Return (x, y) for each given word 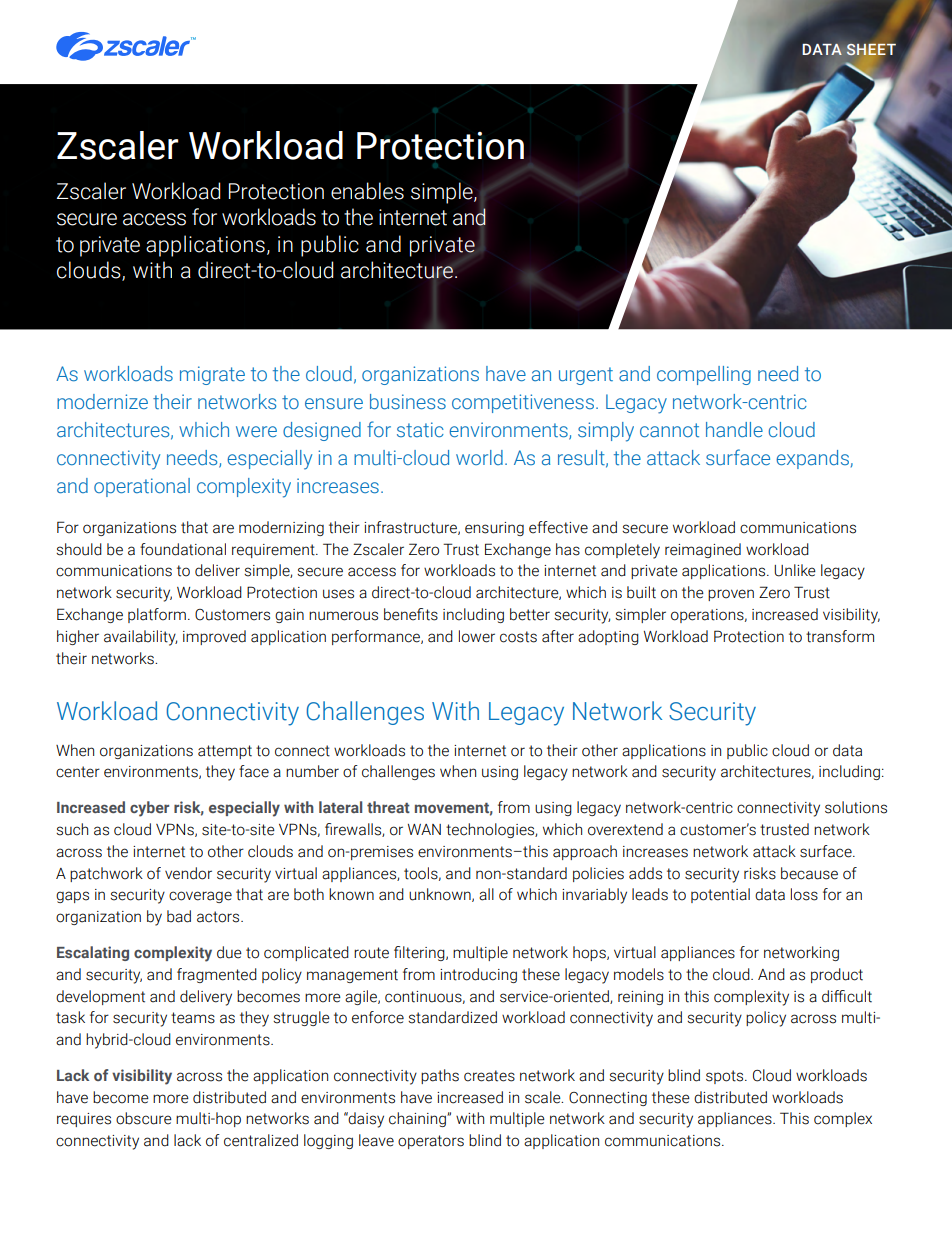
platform (157, 615)
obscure (144, 1118)
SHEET (871, 50)
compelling (704, 375)
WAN (424, 829)
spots (726, 1077)
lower (477, 636)
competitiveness (523, 403)
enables (367, 191)
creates (489, 1076)
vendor (188, 873)
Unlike (795, 570)
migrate (212, 375)
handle (734, 429)
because (809, 873)
